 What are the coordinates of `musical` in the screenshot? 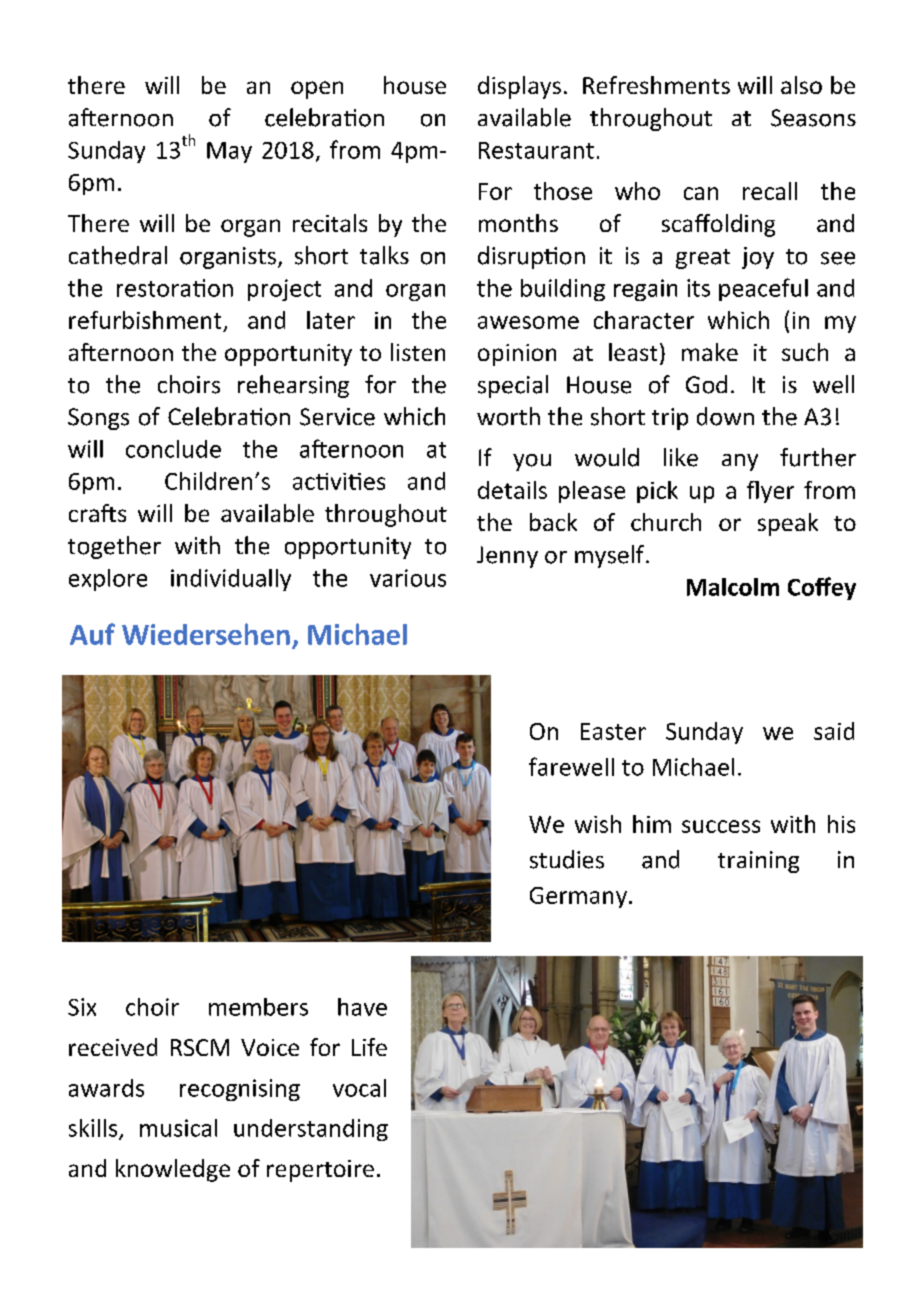 It's located at (178, 1128).
